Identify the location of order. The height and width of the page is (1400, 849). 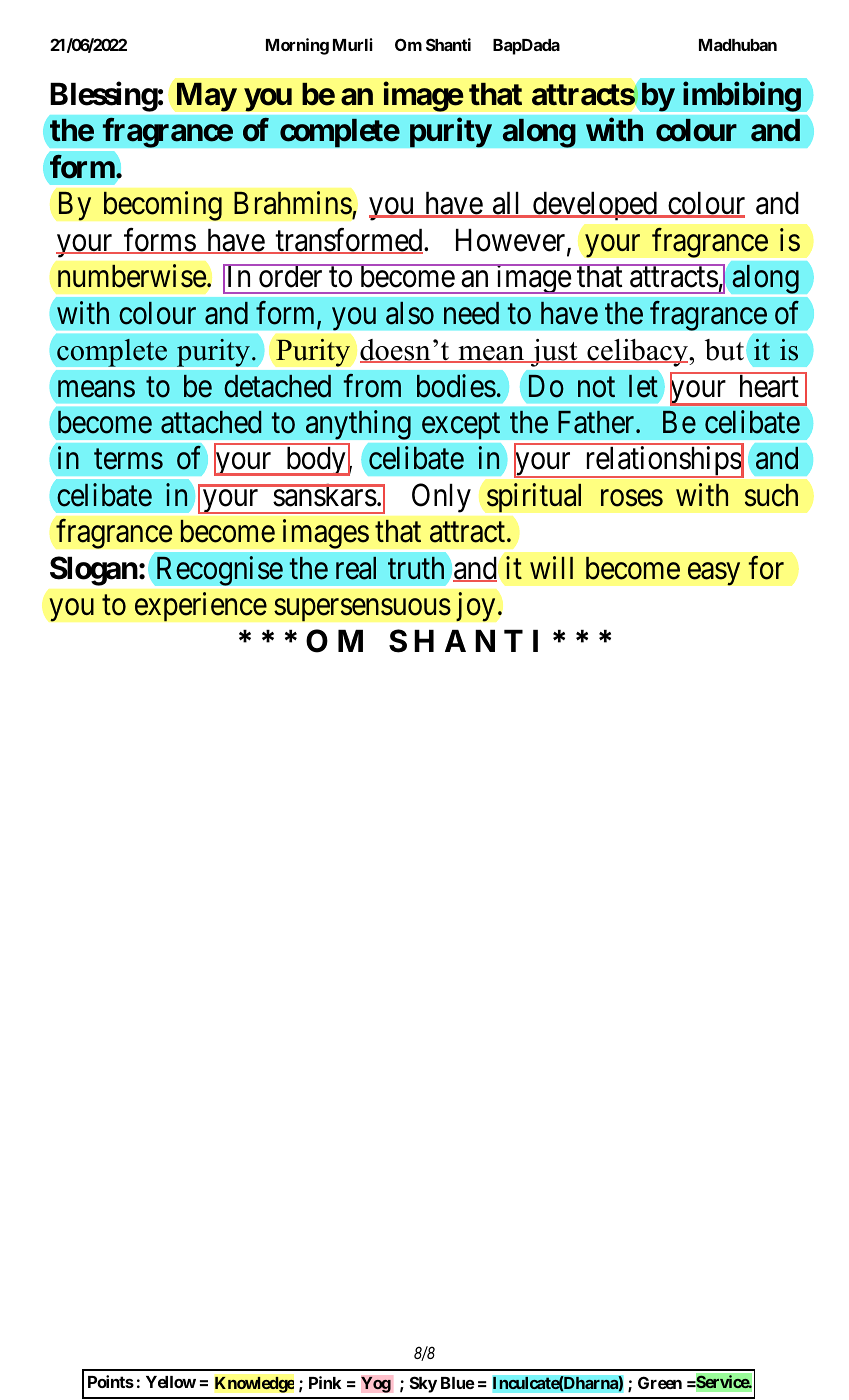
(291, 276).
